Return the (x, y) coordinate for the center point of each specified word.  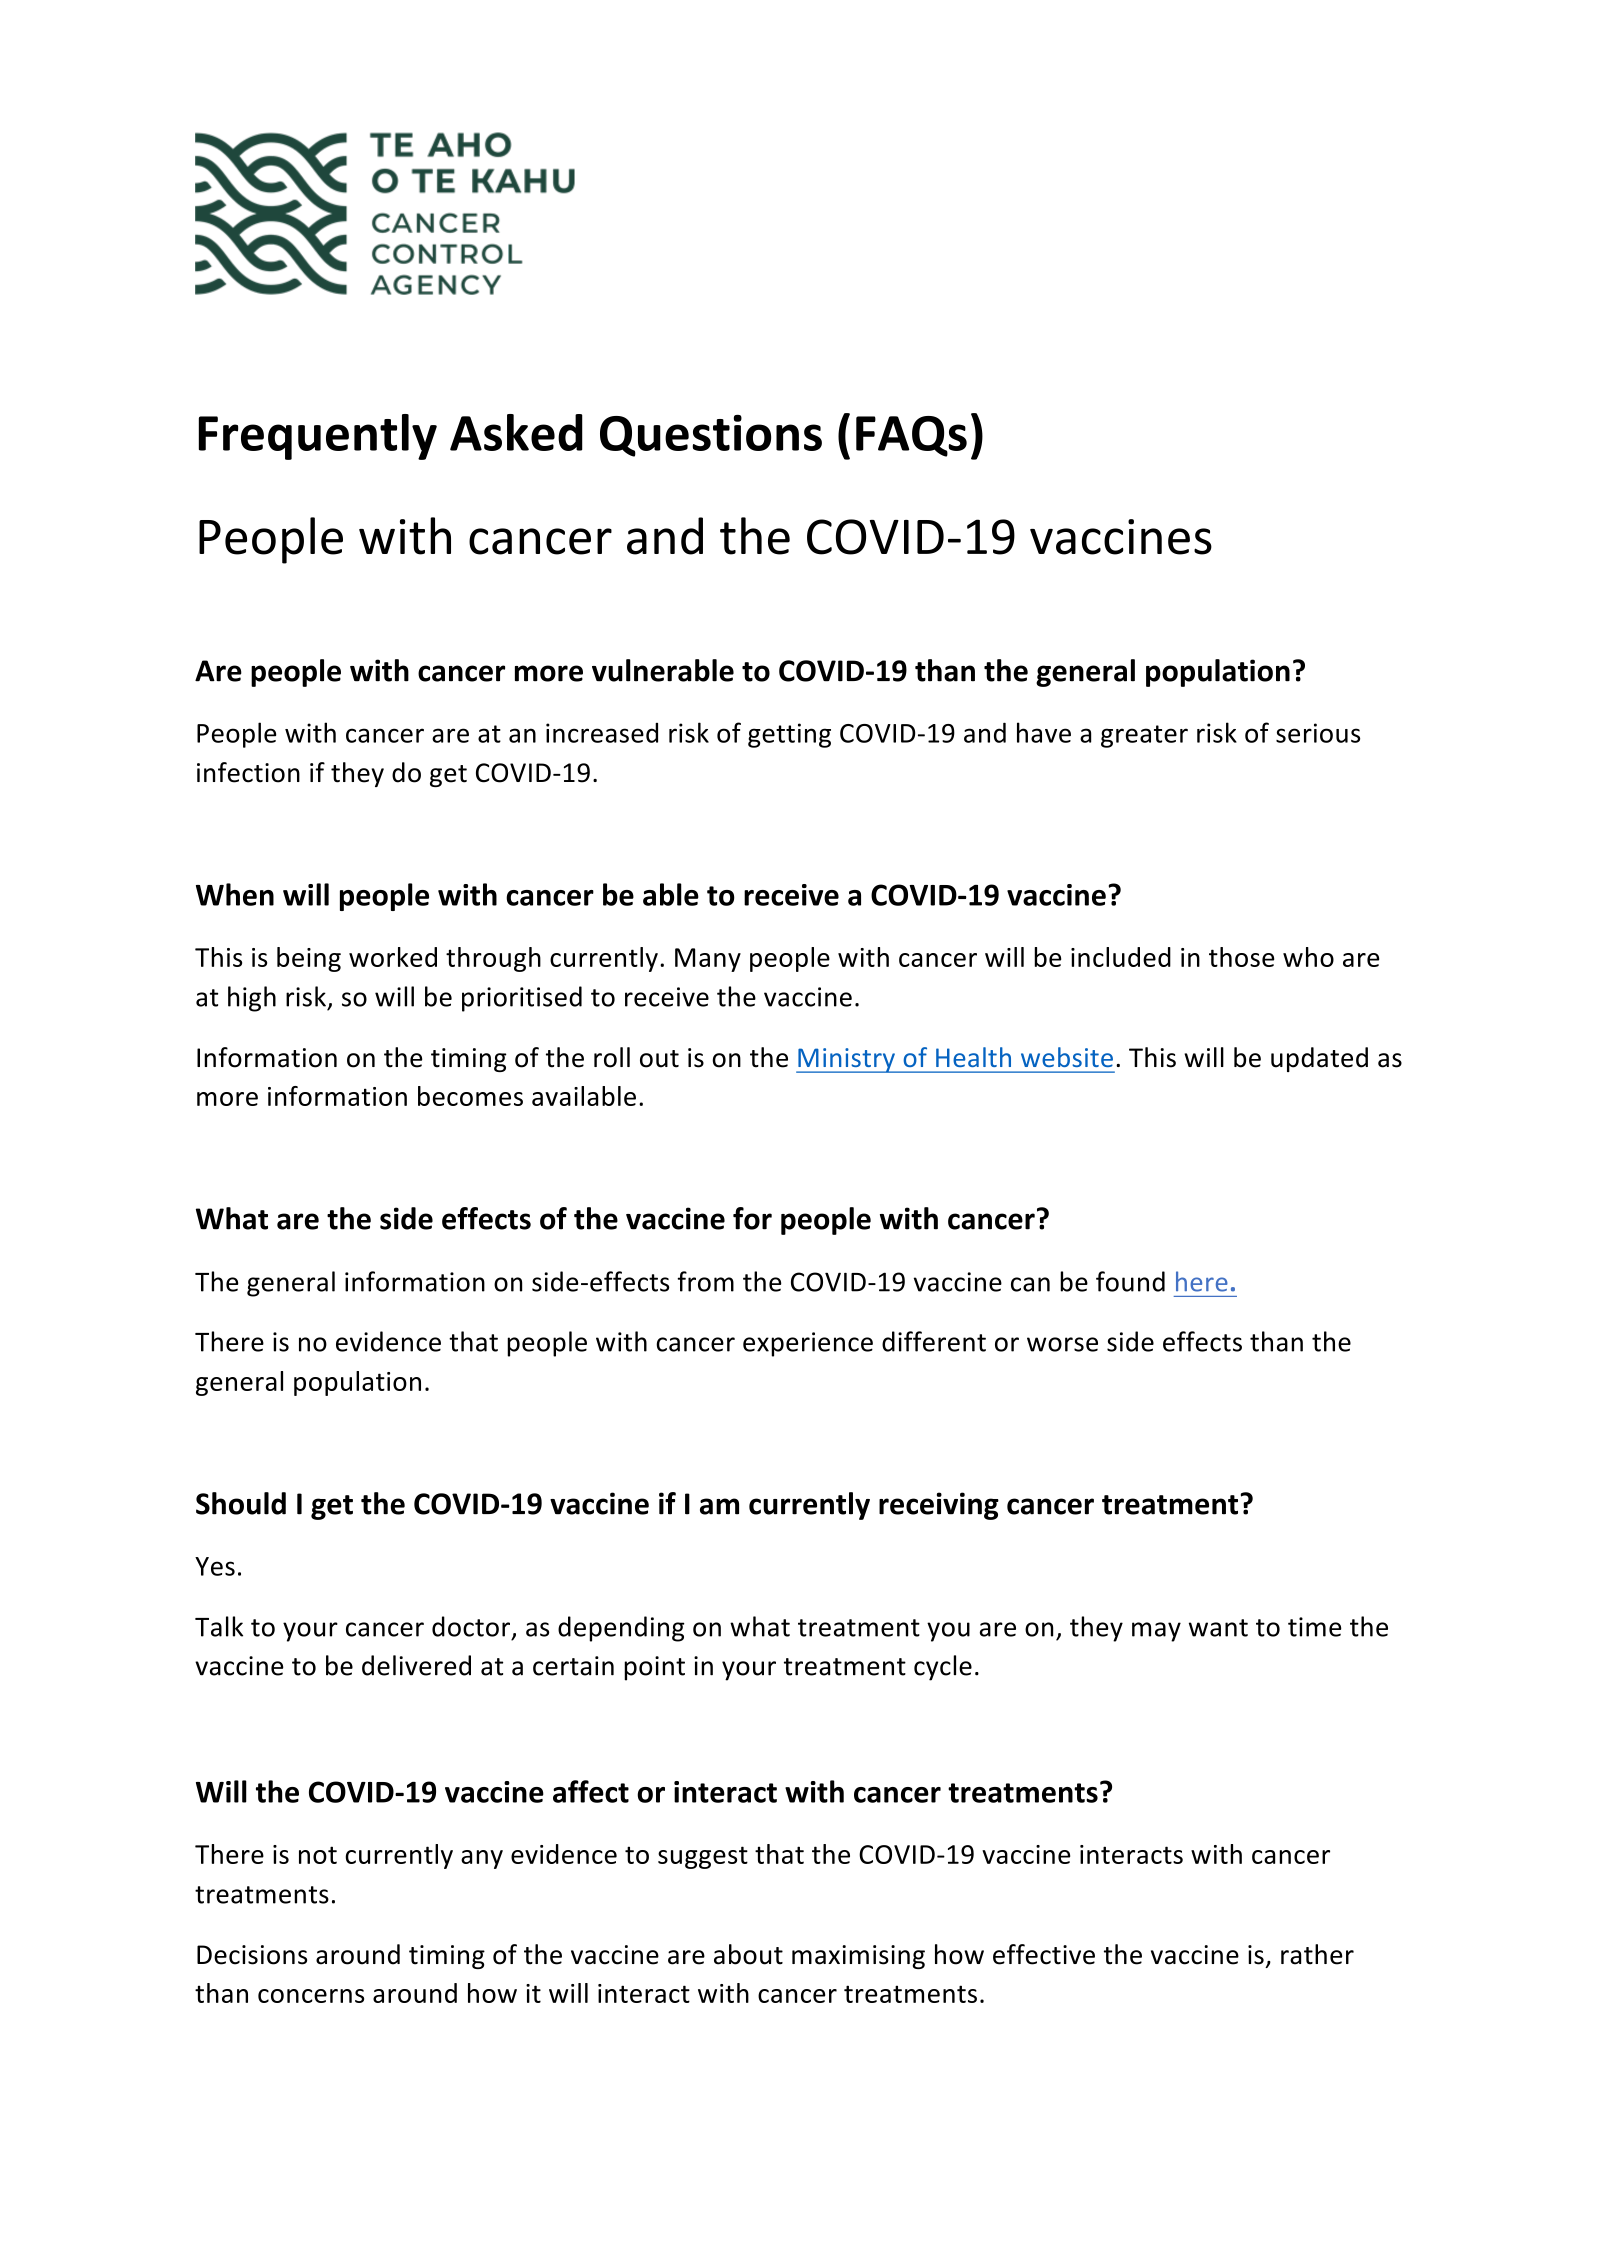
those (1241, 957)
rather (1317, 1954)
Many (708, 960)
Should (241, 1503)
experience (808, 1344)
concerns (311, 1996)
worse (1062, 1344)
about (748, 1954)
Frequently (318, 437)
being (309, 959)
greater (1144, 736)
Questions (711, 436)
